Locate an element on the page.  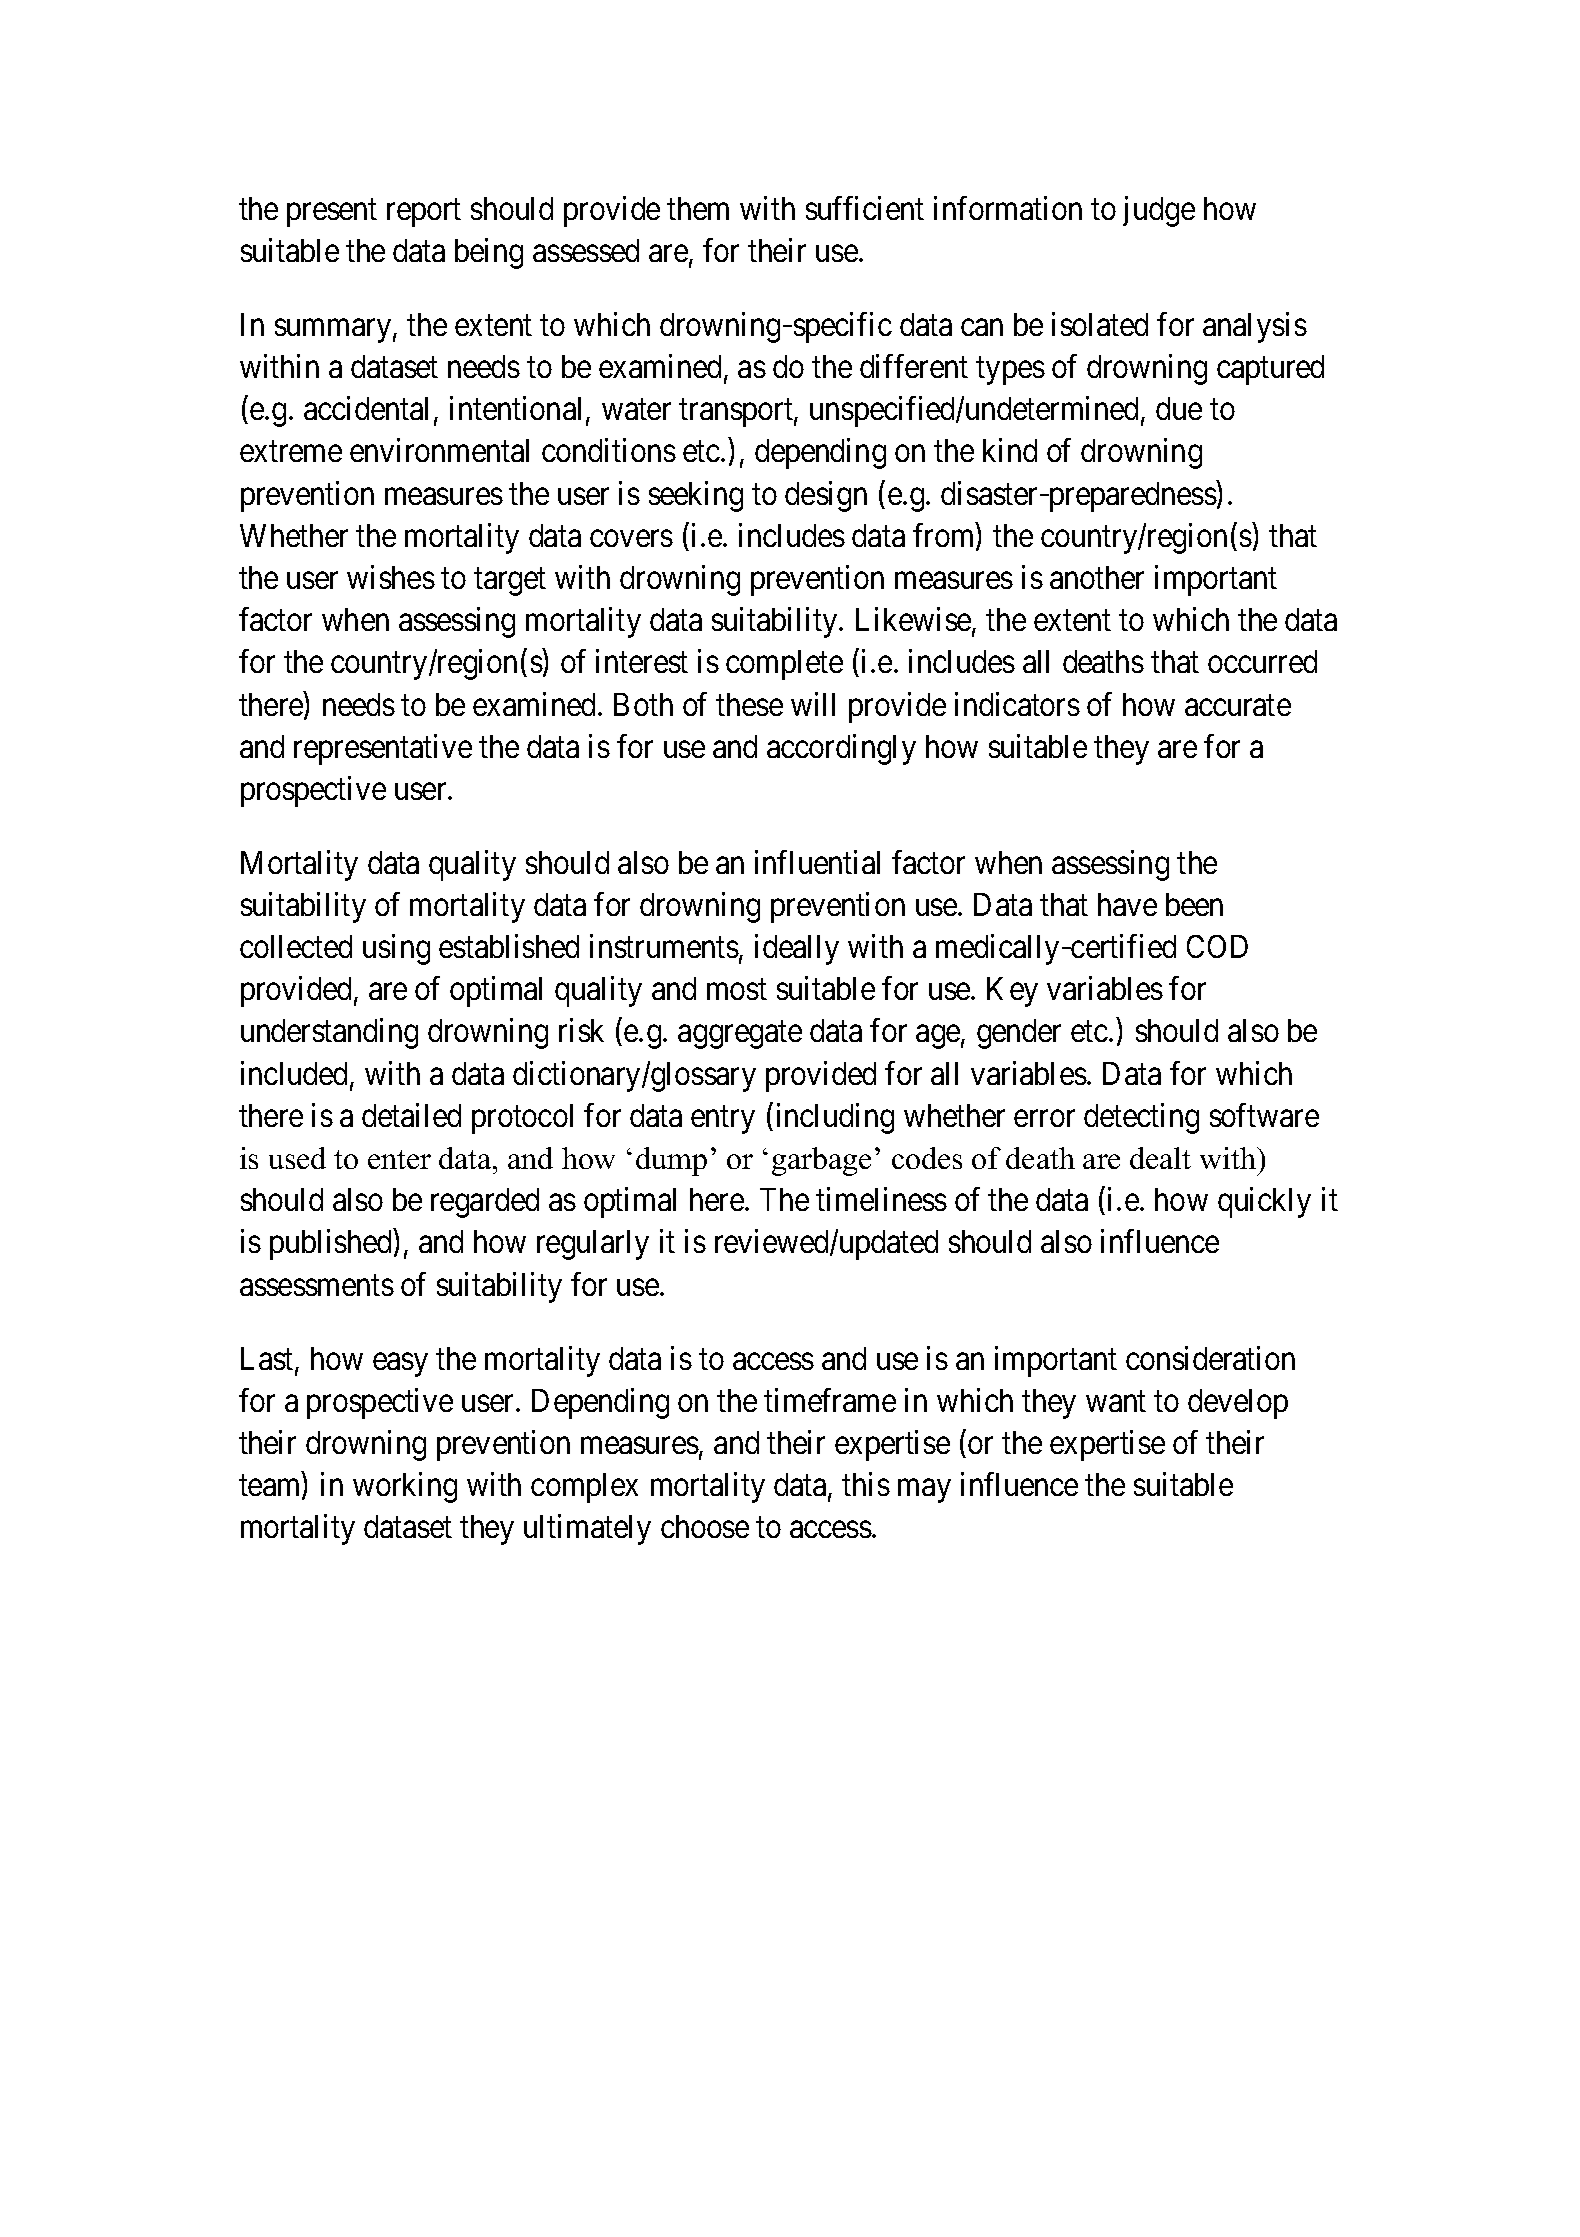
accurate is located at coordinates (1238, 705).
